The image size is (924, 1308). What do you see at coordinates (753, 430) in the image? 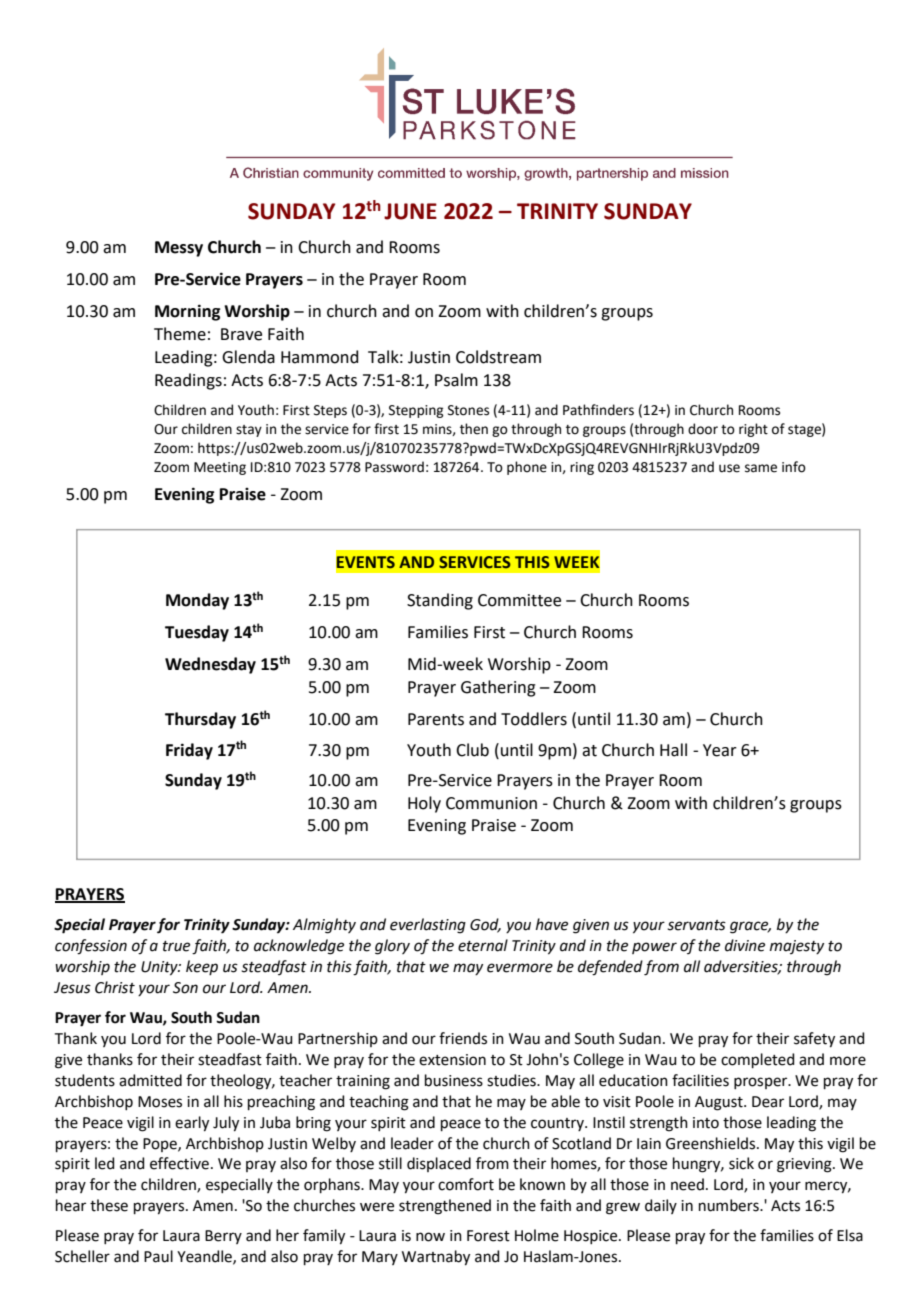
I see `right` at bounding box center [753, 430].
